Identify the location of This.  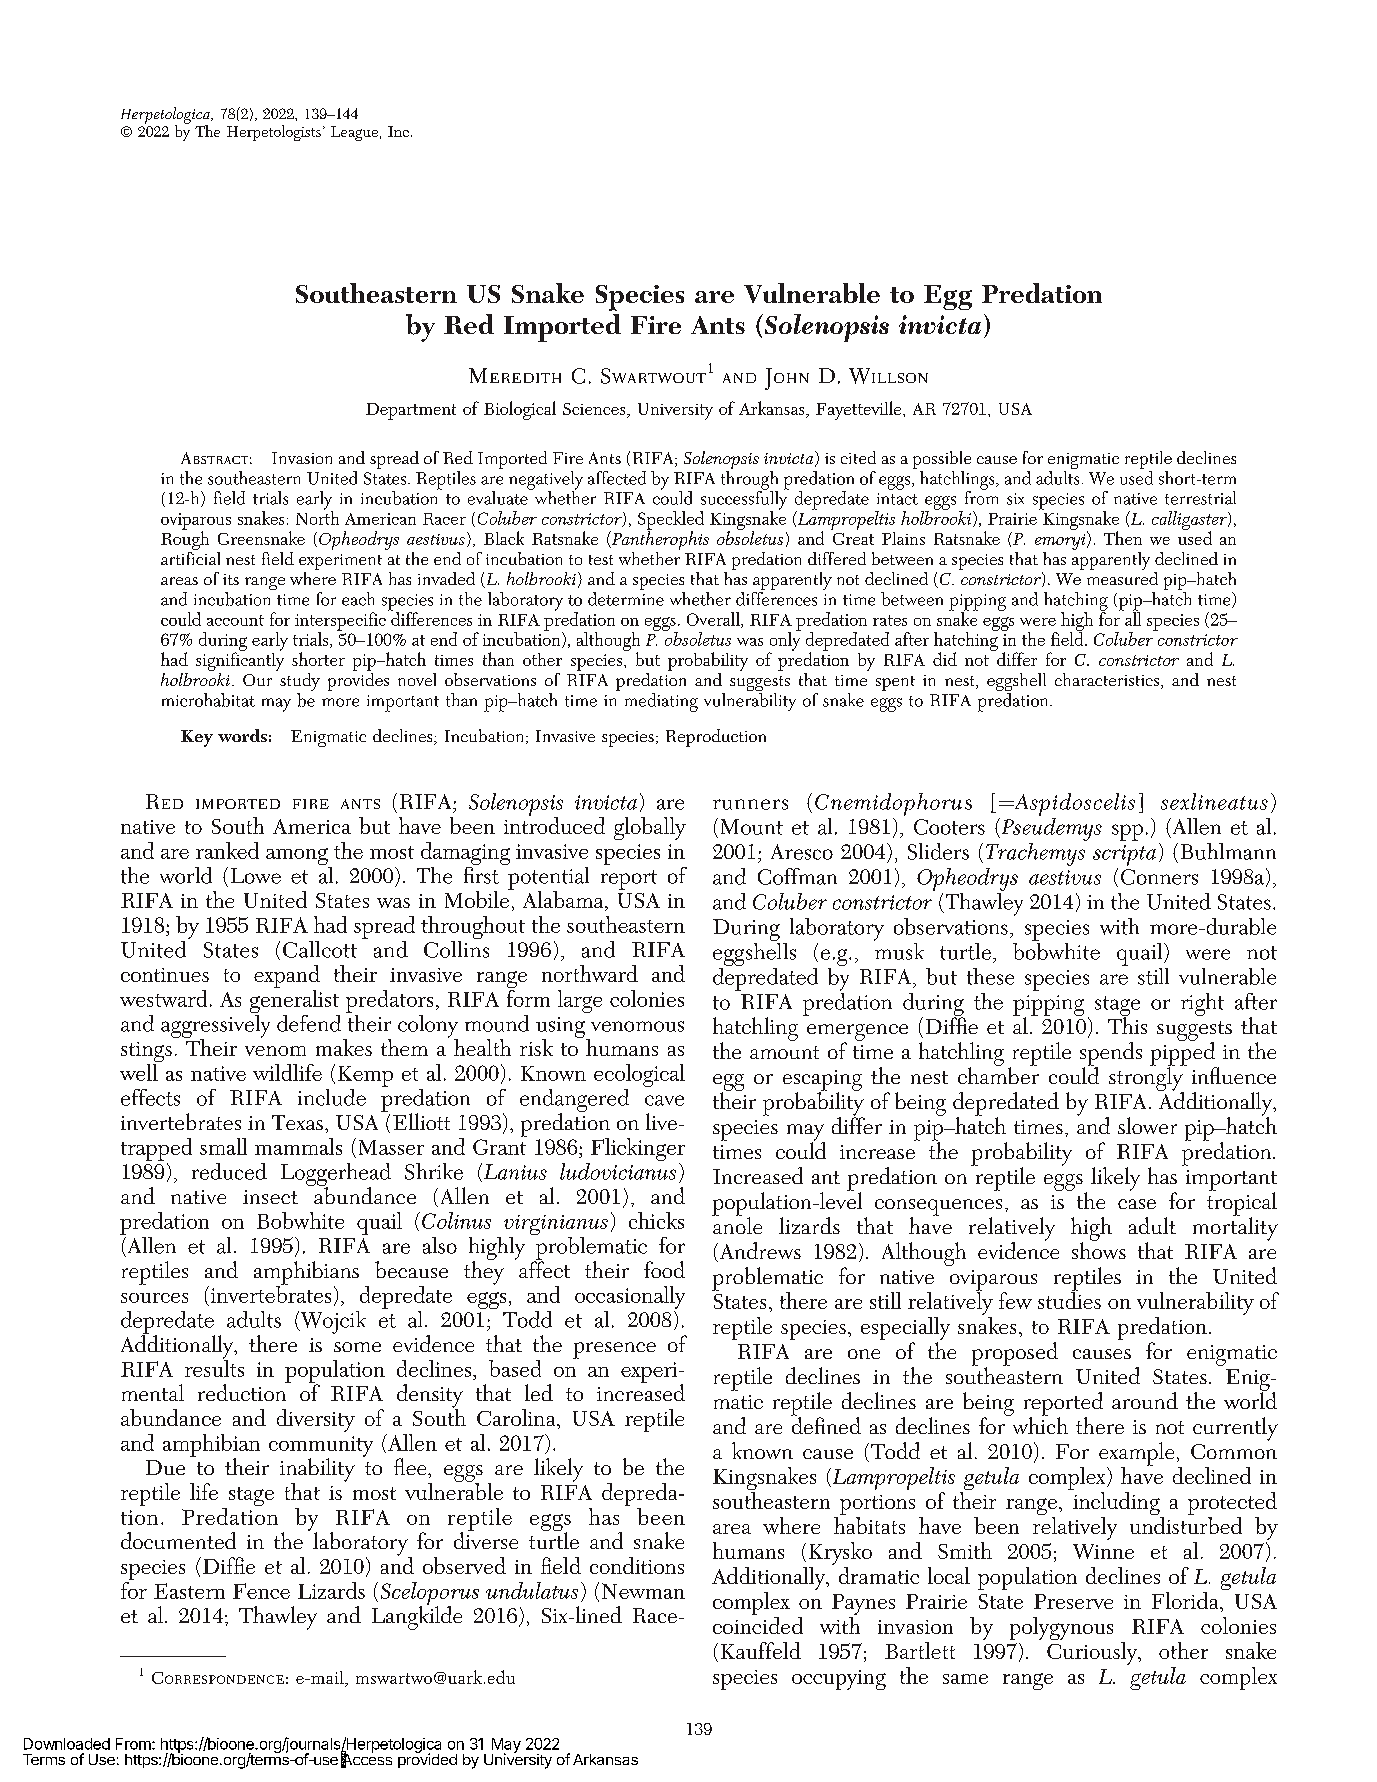
(1127, 1024).
